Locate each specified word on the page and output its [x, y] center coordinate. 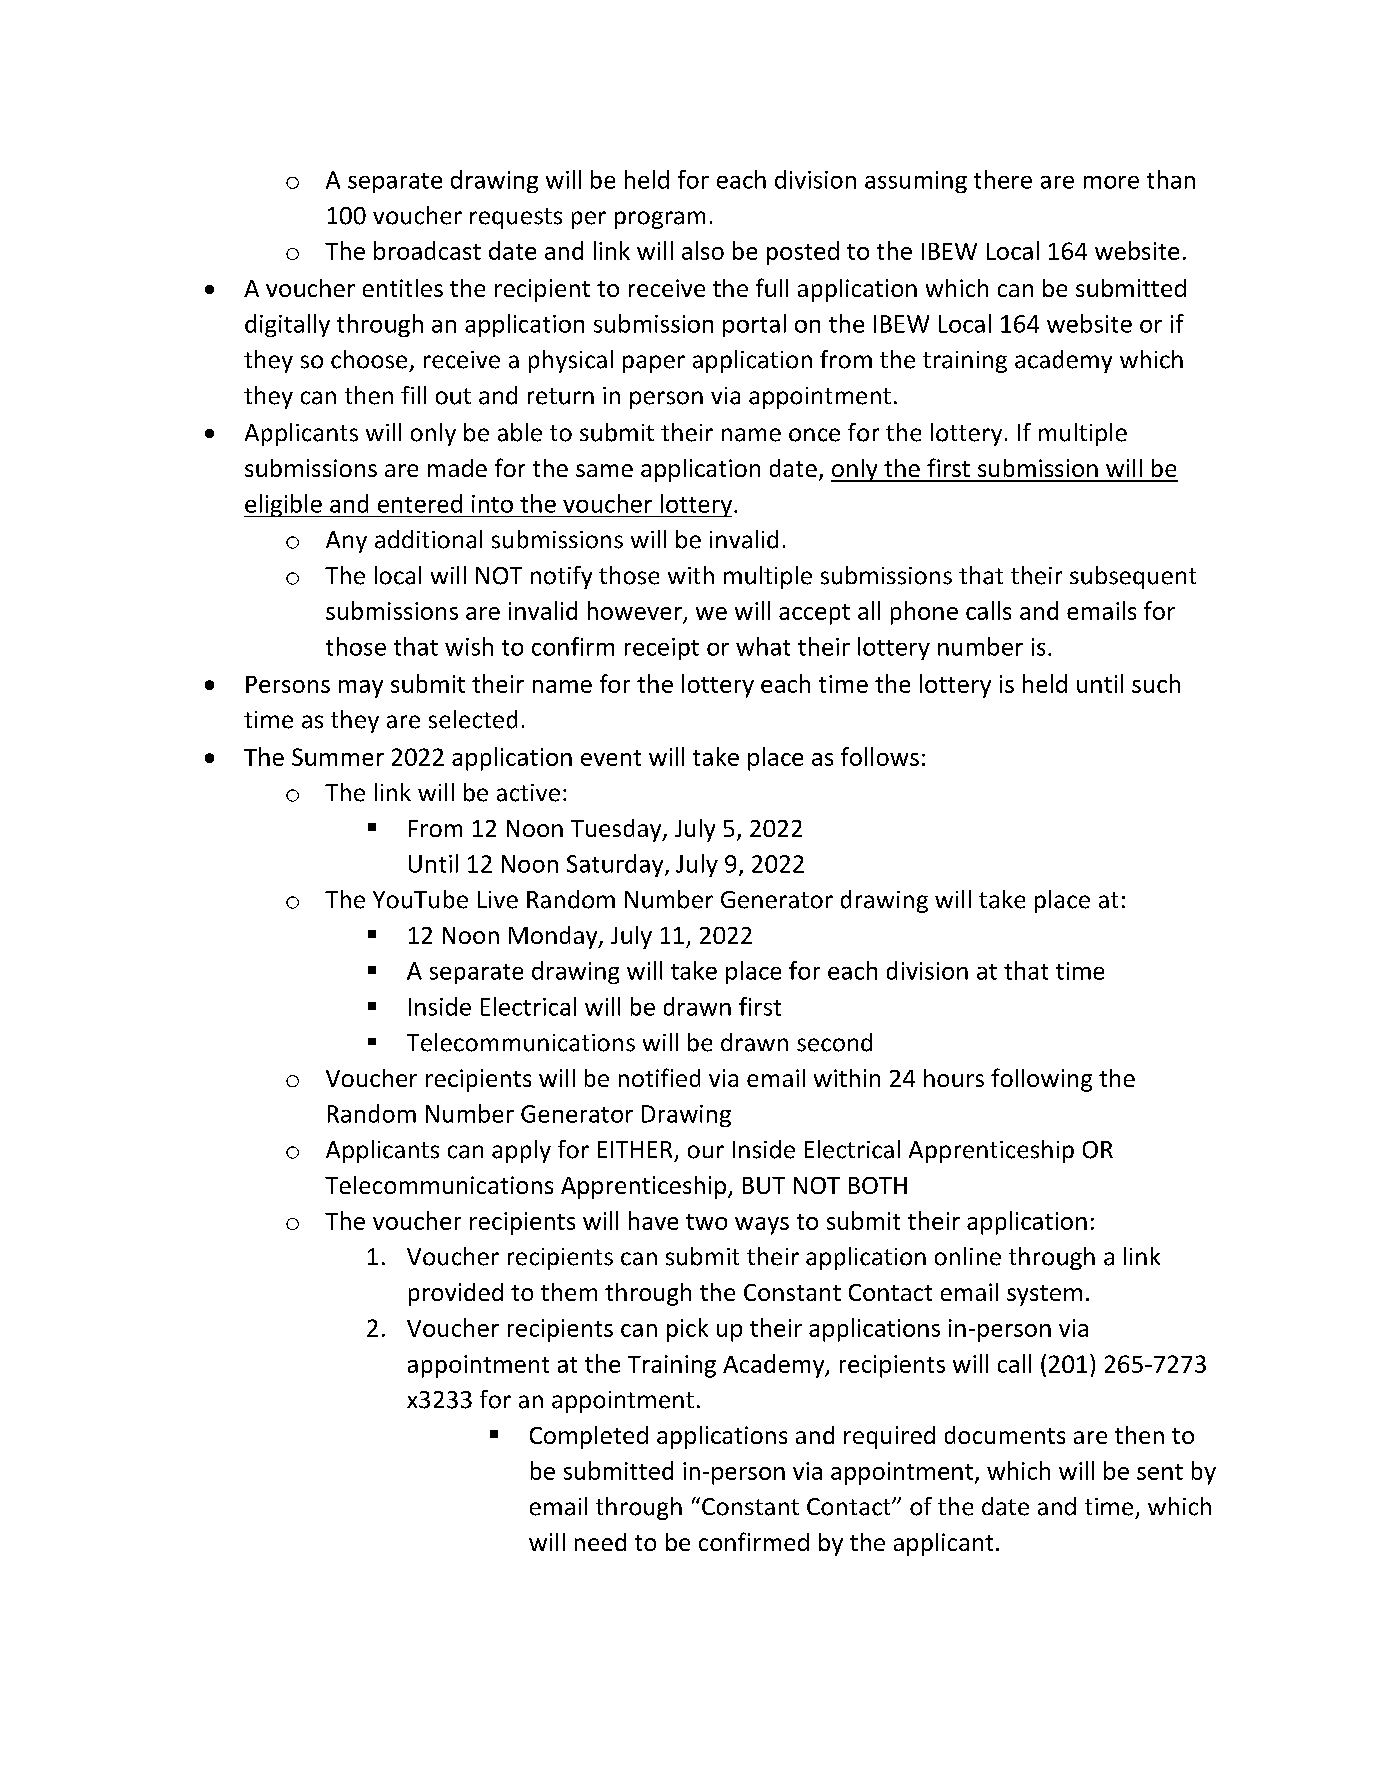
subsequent [1133, 577]
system [1044, 1295]
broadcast [427, 250]
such [1156, 683]
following [1041, 1080]
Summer [338, 757]
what [763, 646]
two [706, 1222]
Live [498, 900]
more [1111, 182]
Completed [589, 1437]
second [834, 1042]
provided [456, 1294]
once [814, 435]
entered [420, 503]
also [703, 250]
